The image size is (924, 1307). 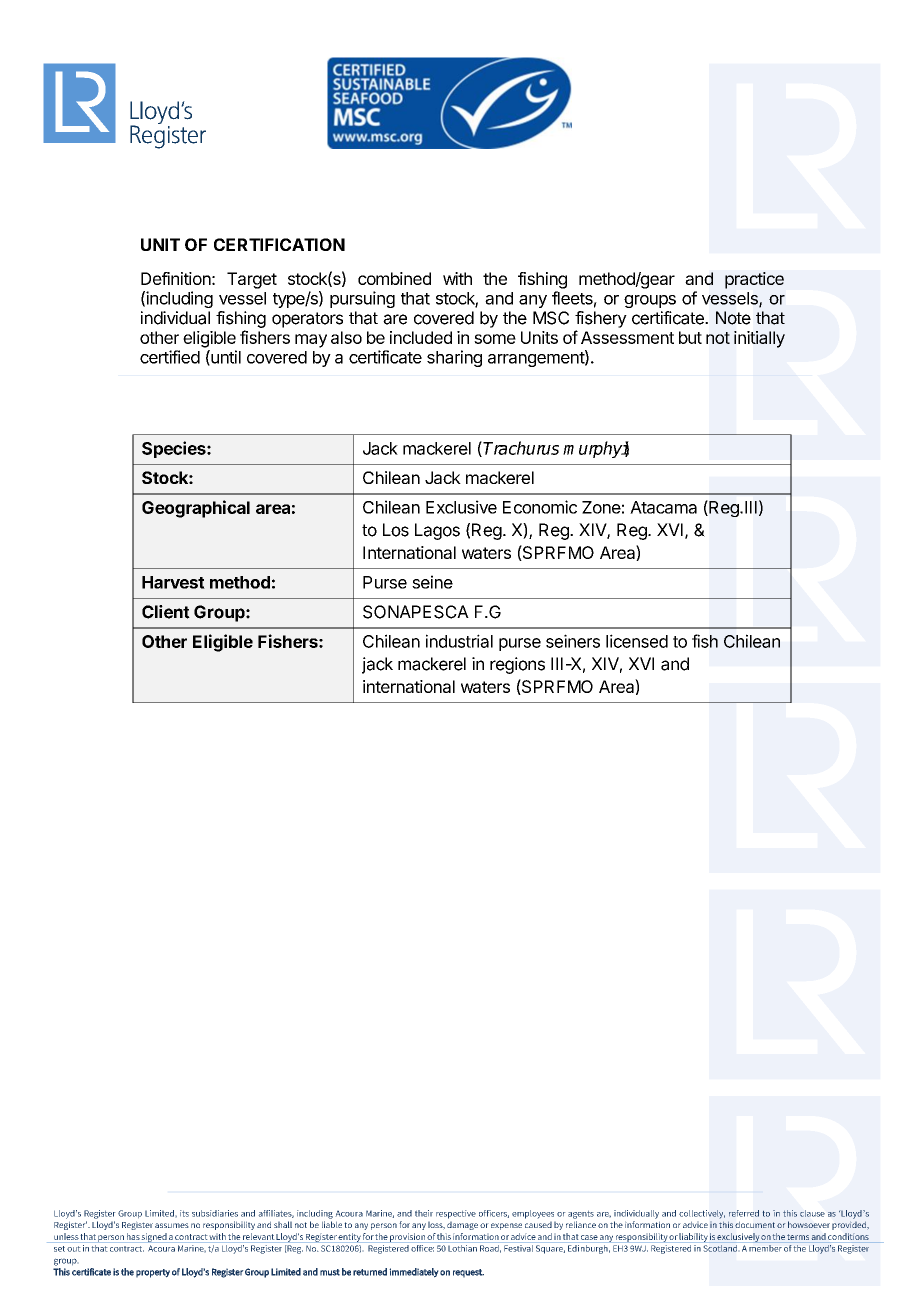 I want to click on Lagos, so click(x=437, y=531).
